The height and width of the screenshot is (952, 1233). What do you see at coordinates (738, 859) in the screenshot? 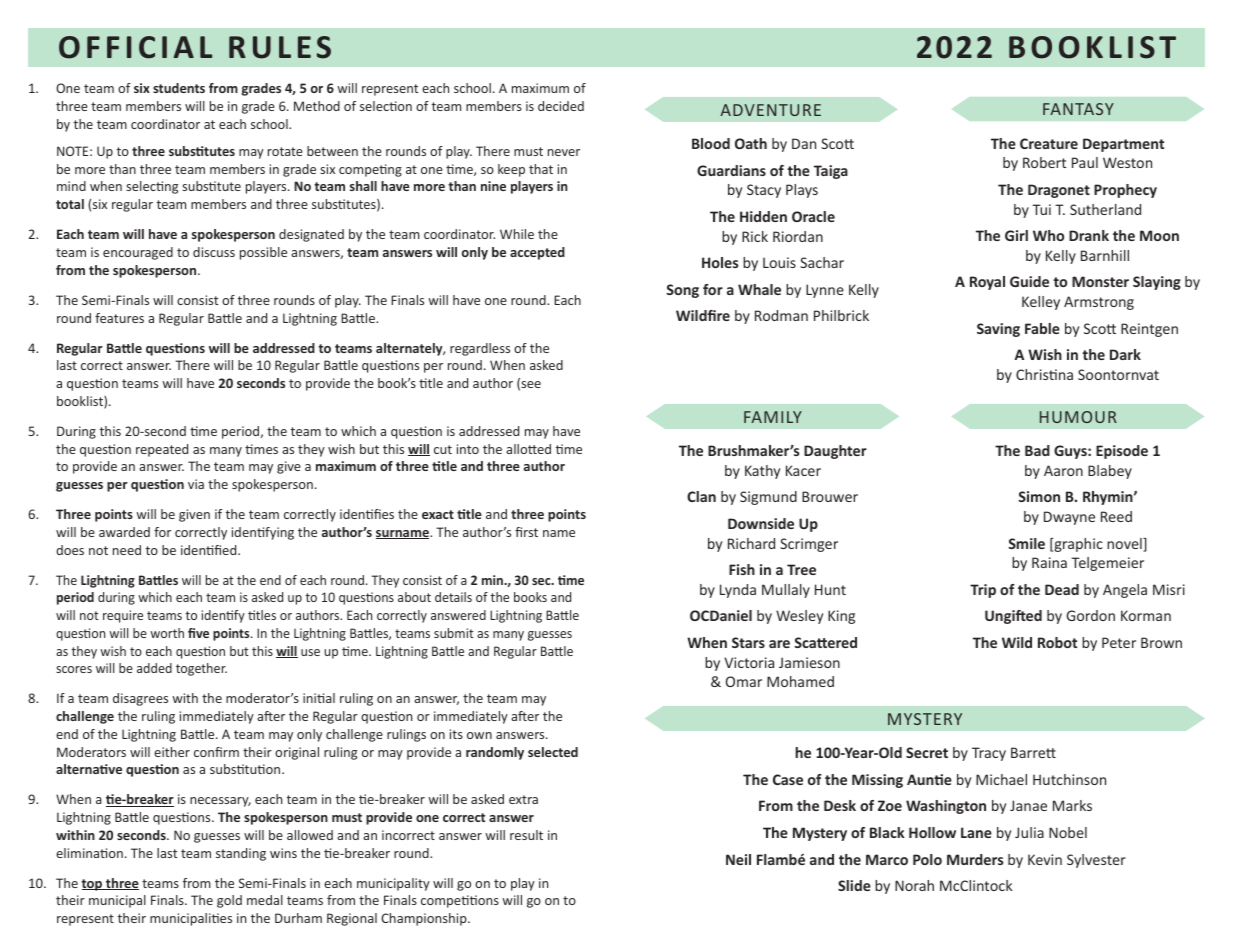
I see `Neil` at bounding box center [738, 859].
